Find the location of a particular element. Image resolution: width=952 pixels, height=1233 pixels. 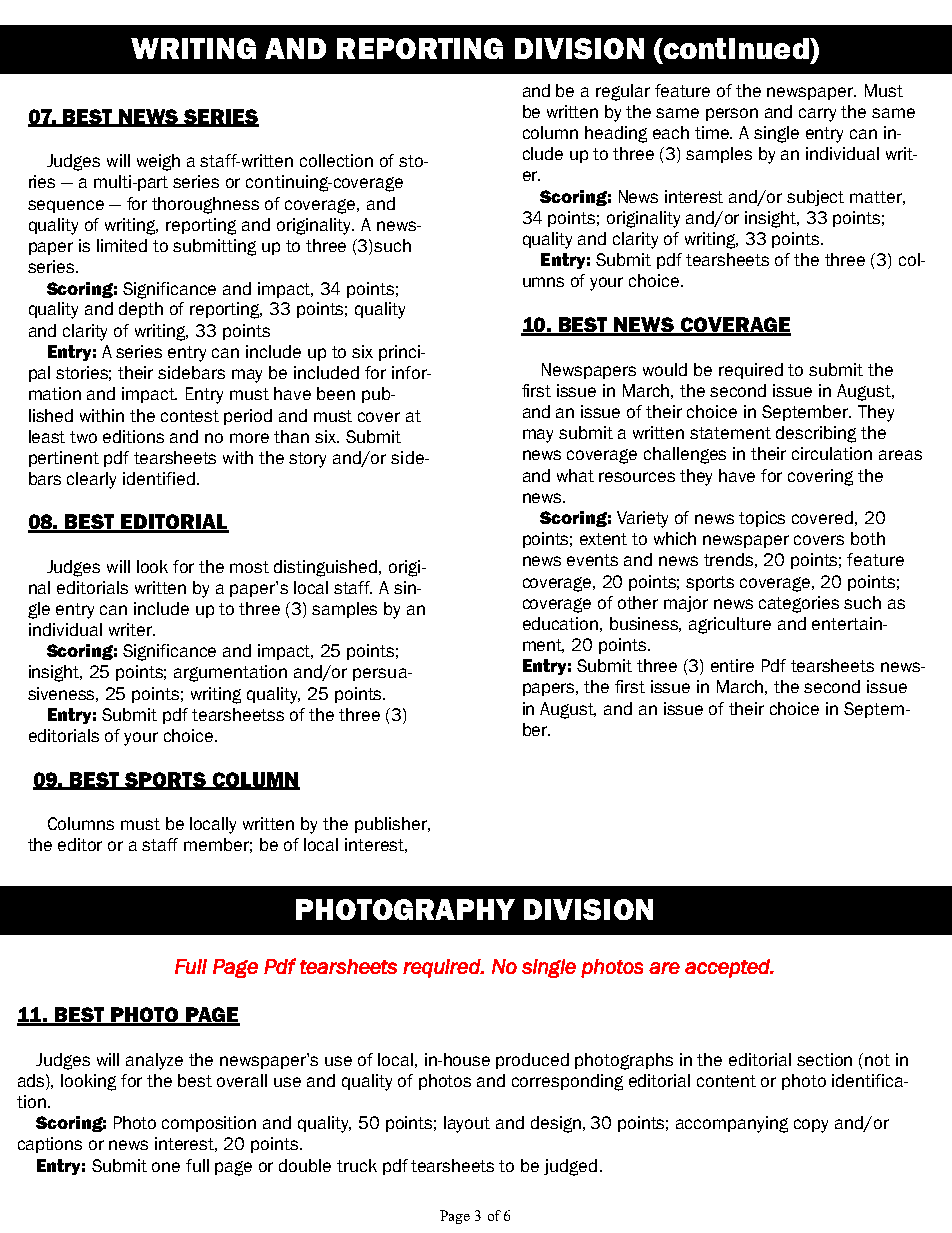

depth is located at coordinates (141, 310).
